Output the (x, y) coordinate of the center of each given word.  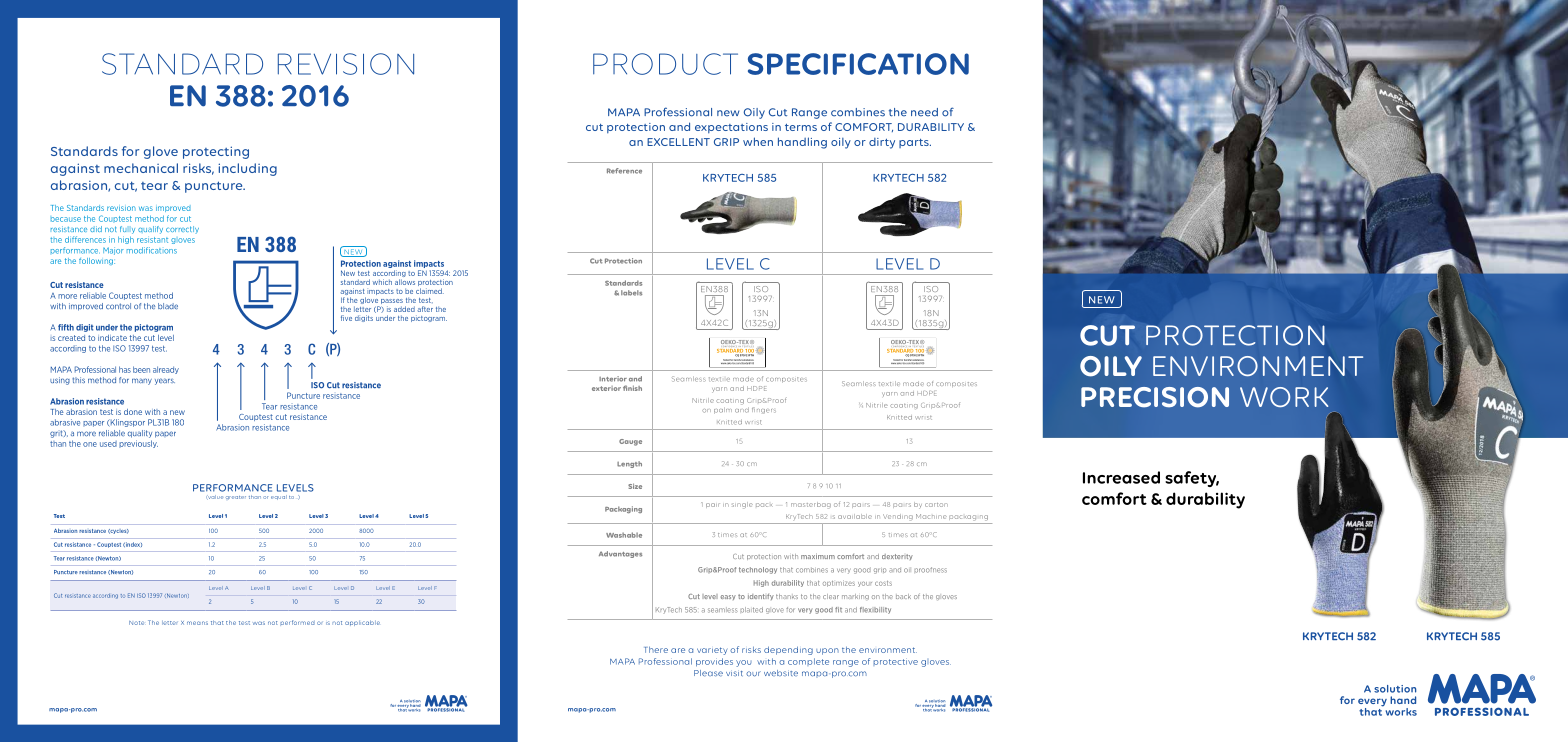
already (166, 370)
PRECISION (1155, 397)
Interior (613, 379)
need (924, 112)
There (656, 649)
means (197, 623)
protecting (216, 152)
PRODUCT (665, 64)
